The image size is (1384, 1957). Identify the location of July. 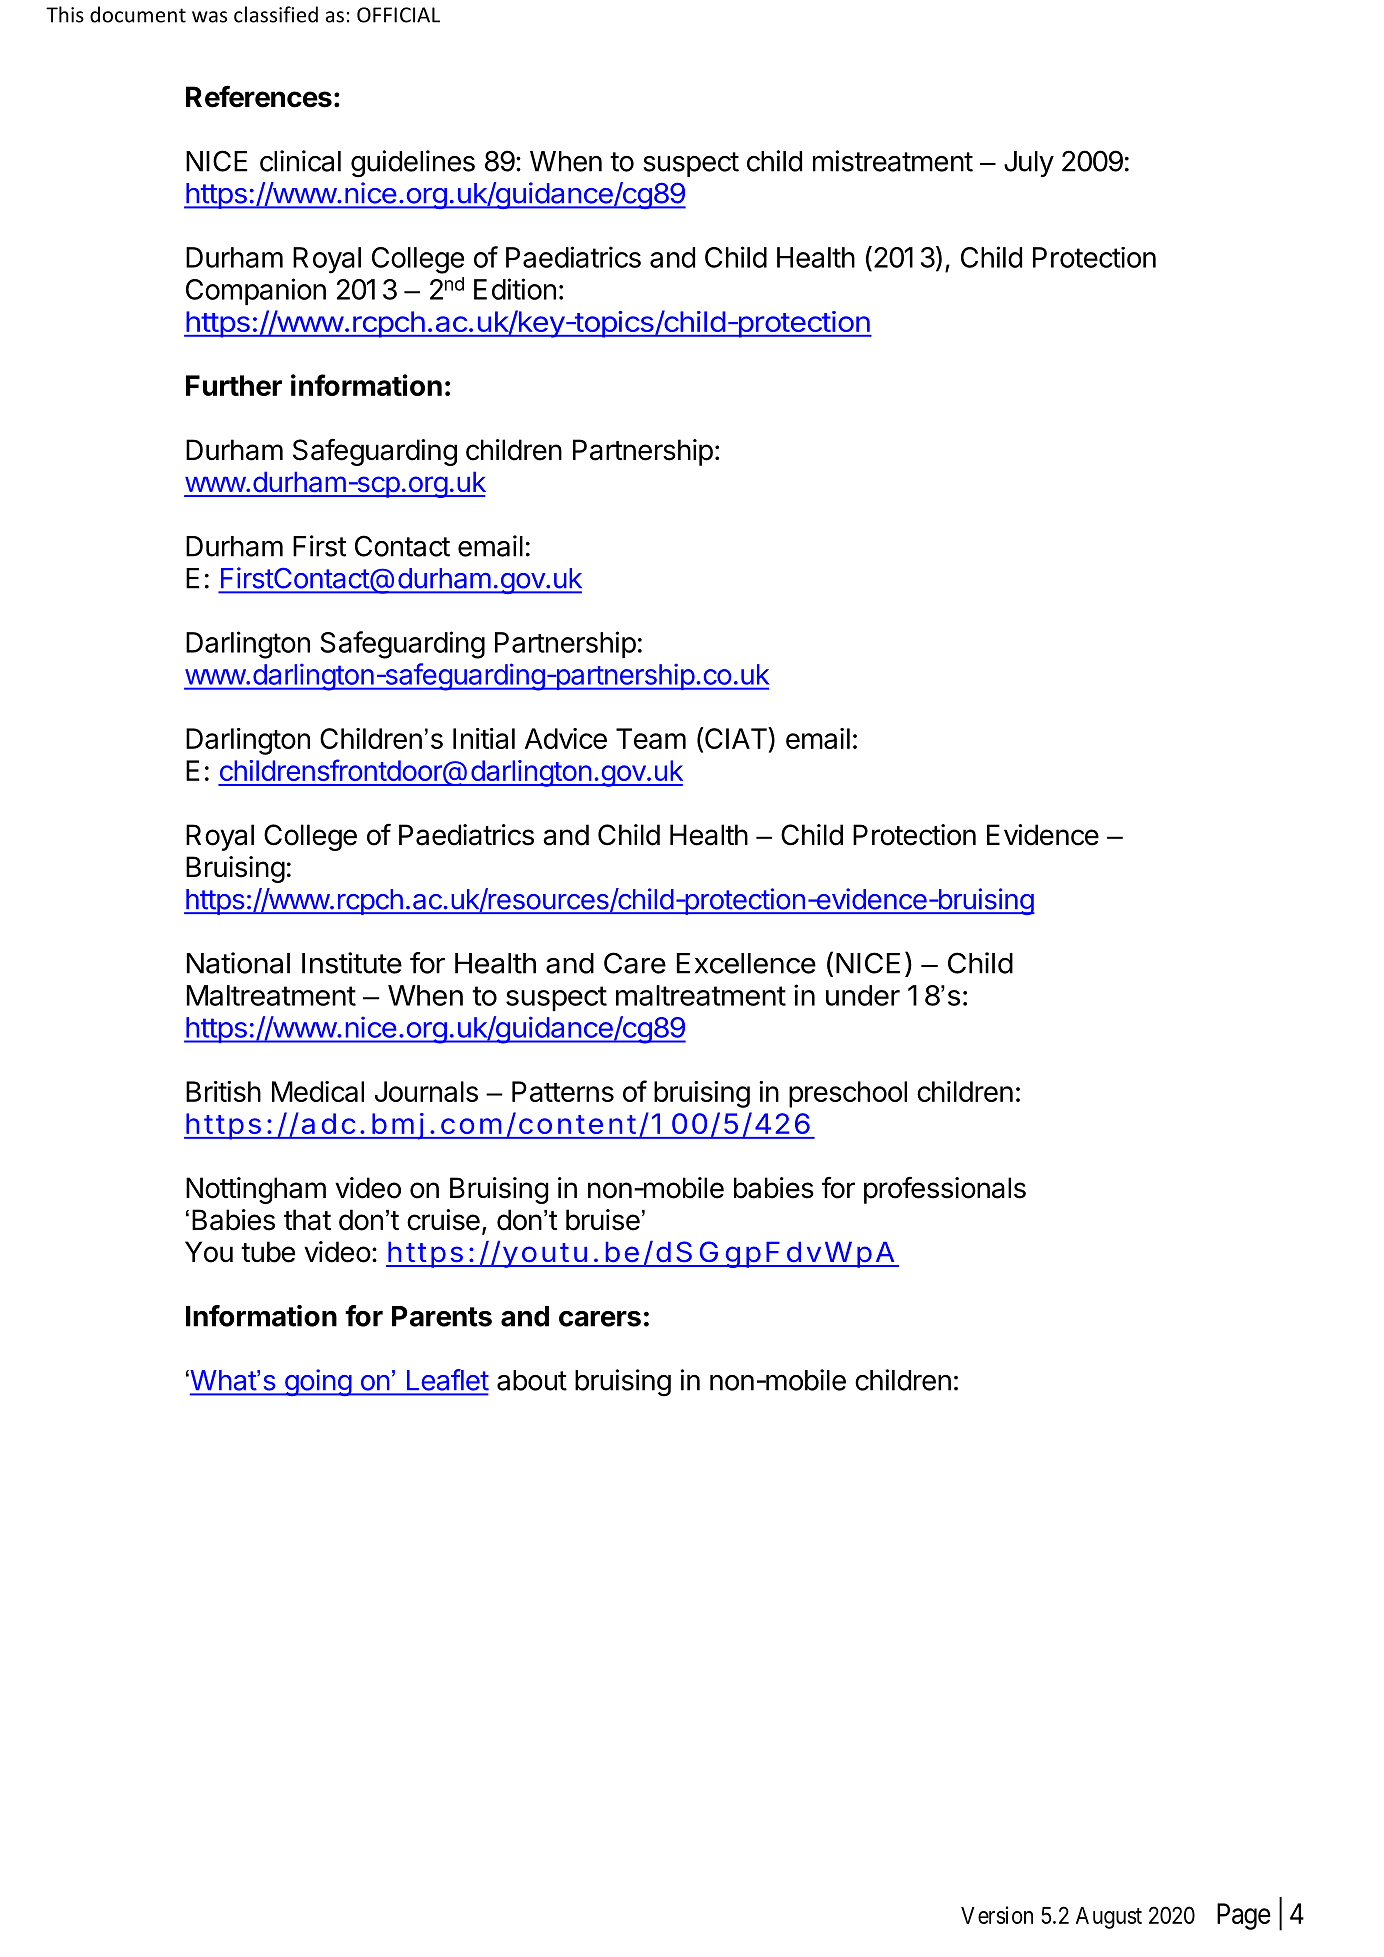
(1029, 164).
